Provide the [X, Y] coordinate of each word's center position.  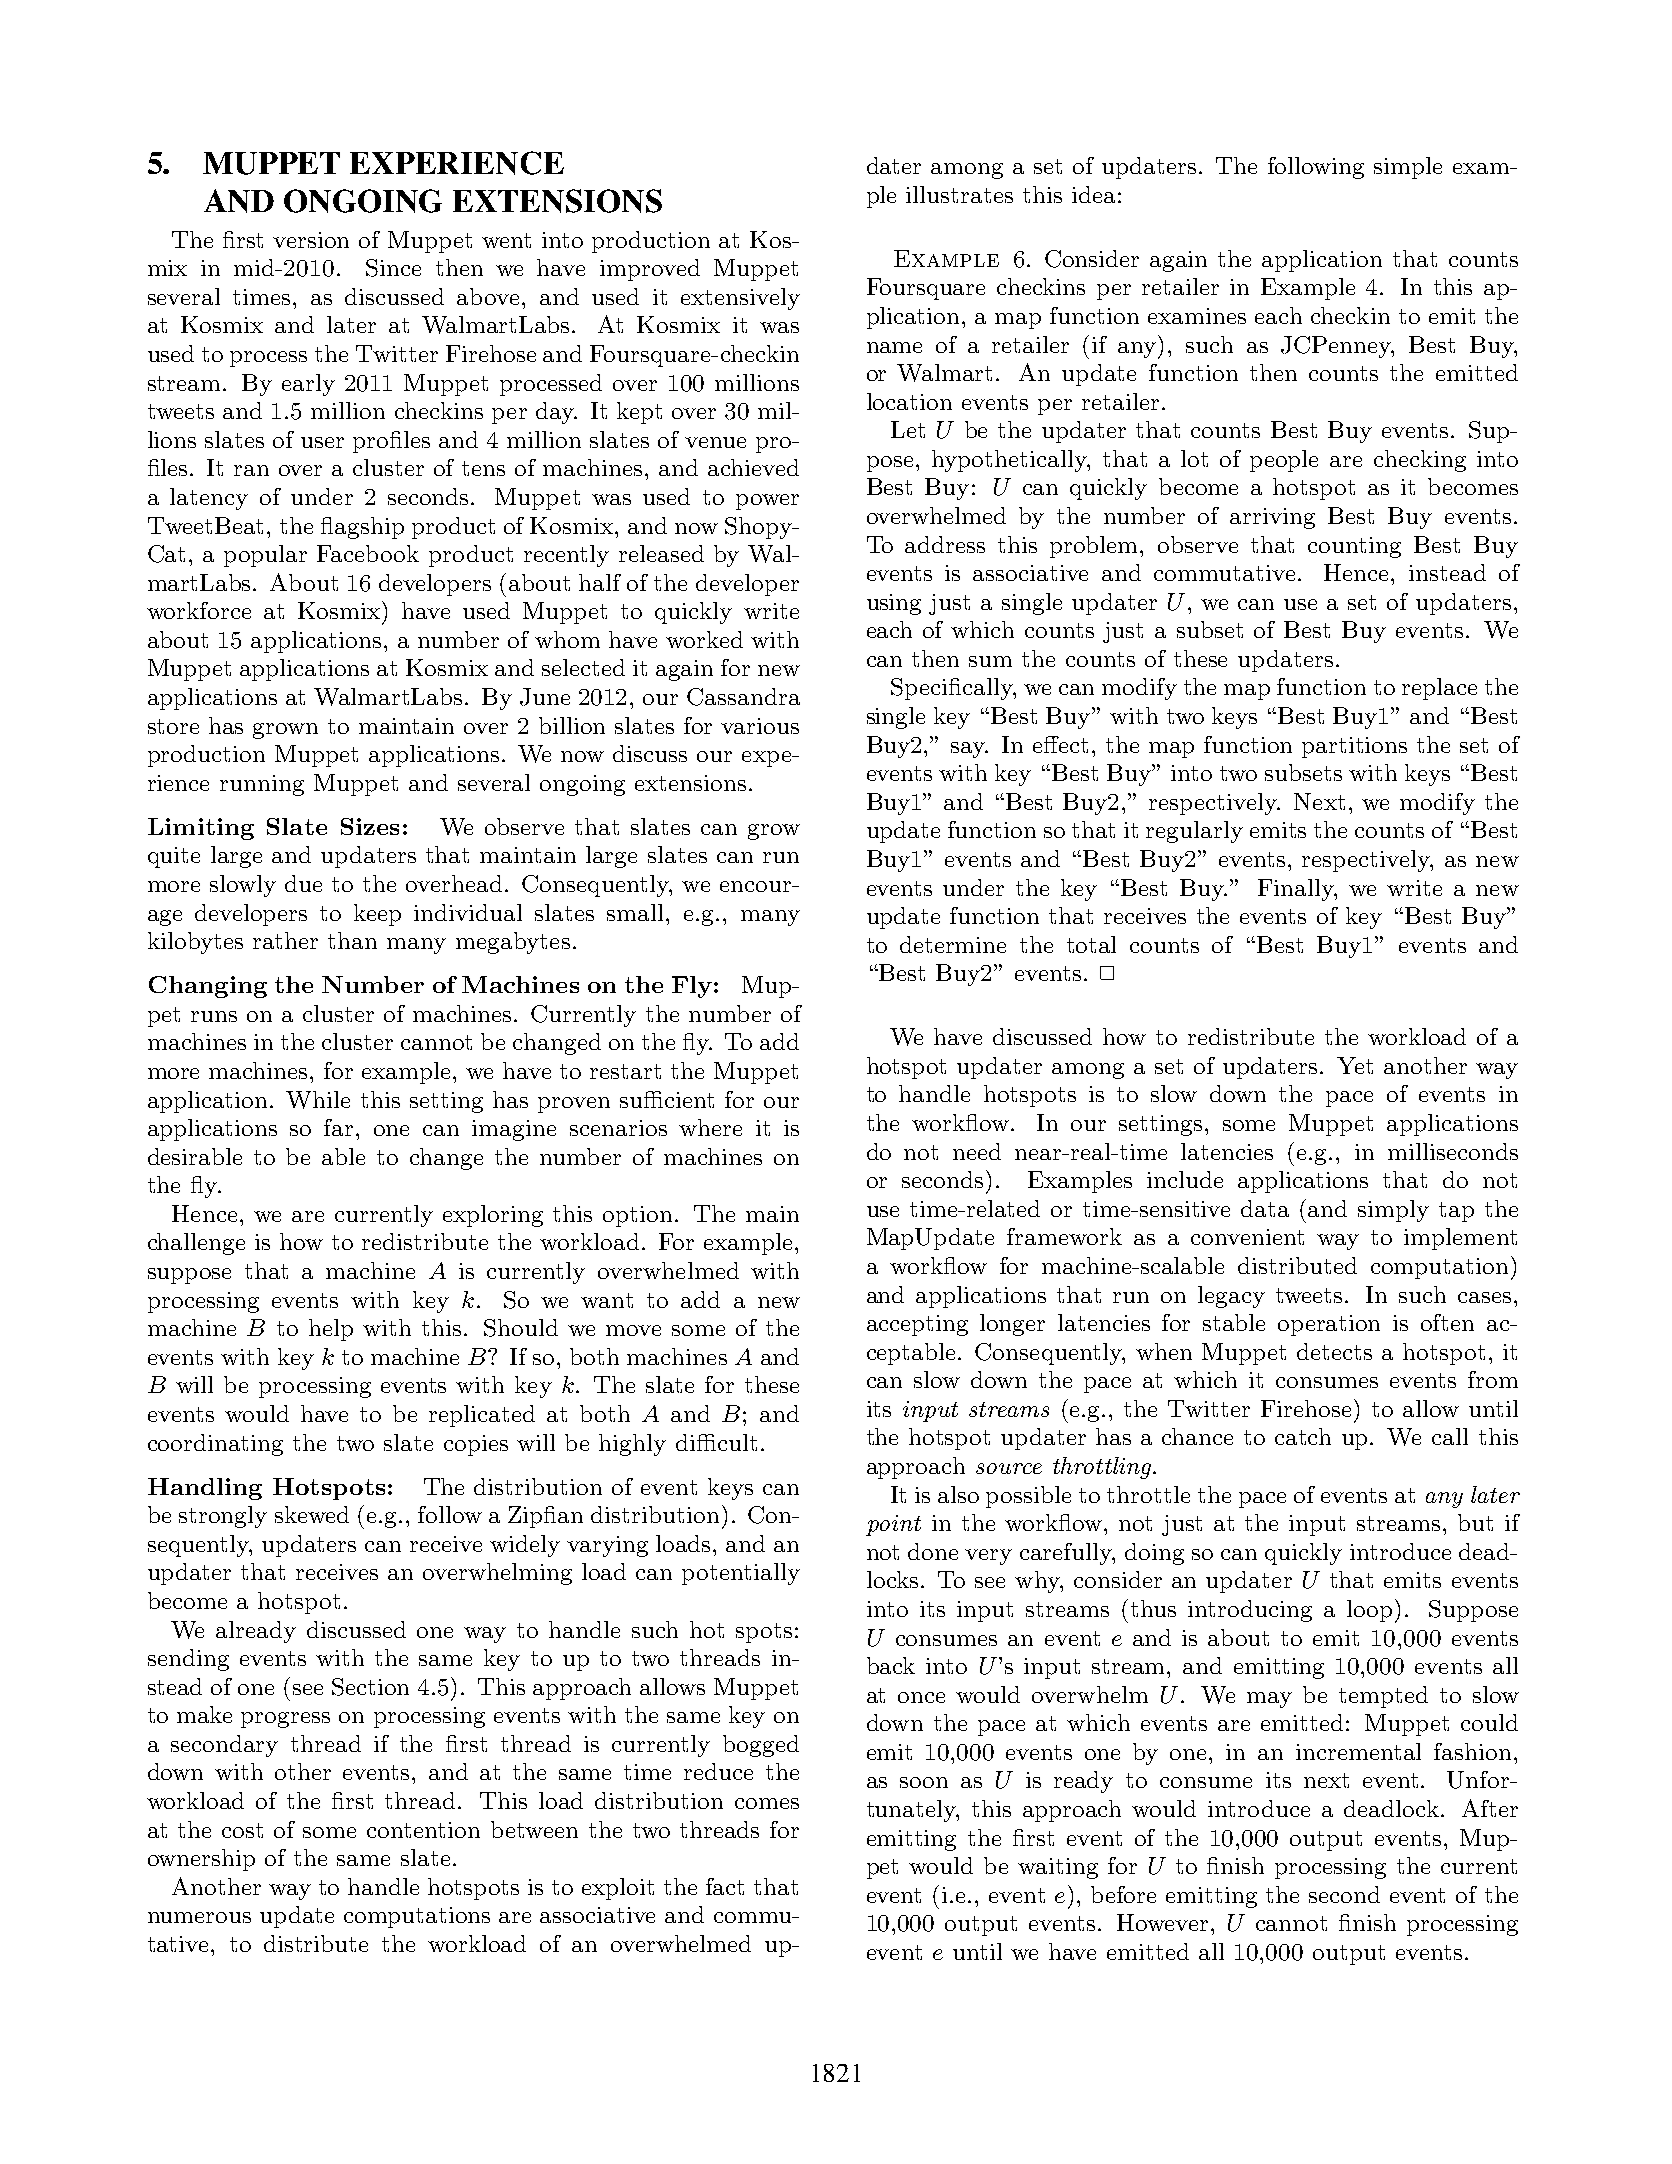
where [710, 1127]
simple [1408, 168]
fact [725, 1886]
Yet [1355, 1065]
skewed [312, 1514]
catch [1303, 1436]
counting [1354, 547]
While [318, 1100]
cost [242, 1830]
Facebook [368, 553]
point [893, 1525]
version [311, 240]
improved [650, 270]
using [894, 604]
